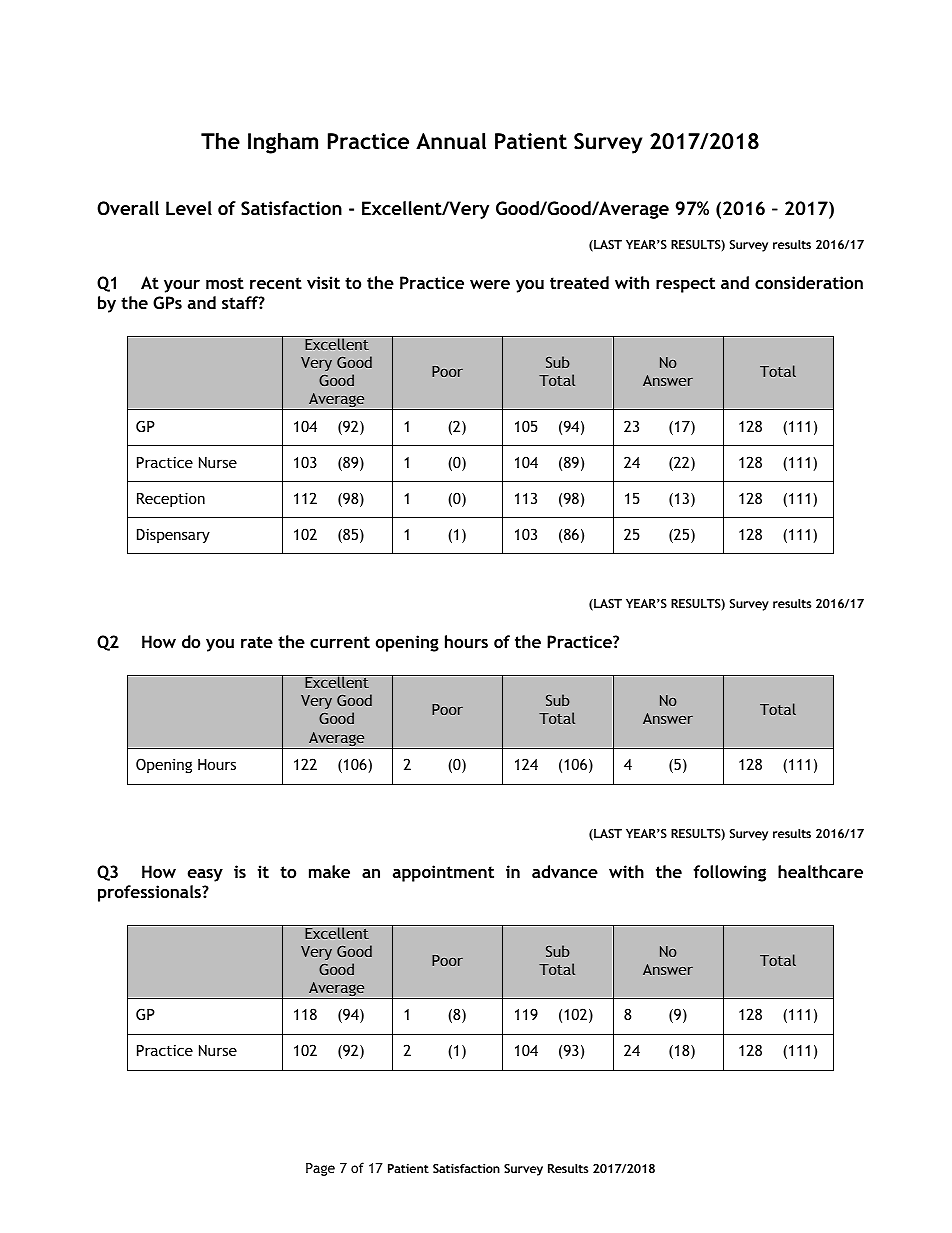 This screenshot has height=1233, width=952. What do you see at coordinates (257, 642) in the screenshot?
I see `rate` at bounding box center [257, 642].
